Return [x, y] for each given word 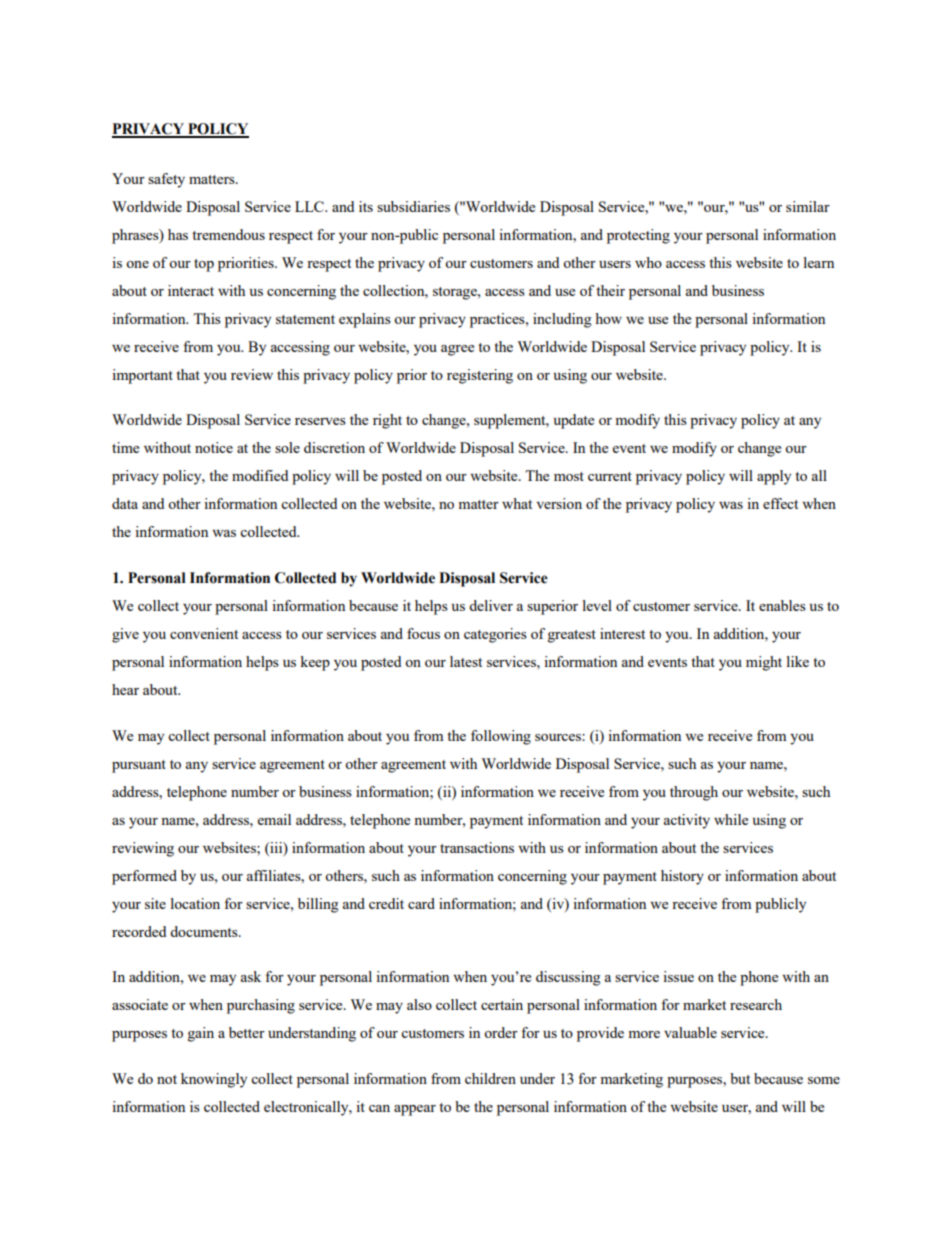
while [731, 819]
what [517, 503]
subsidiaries [413, 206]
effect [780, 503]
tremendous [228, 234]
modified [260, 475]
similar [808, 206]
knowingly [214, 1080]
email [274, 819]
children [490, 1078]
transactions [477, 847]
